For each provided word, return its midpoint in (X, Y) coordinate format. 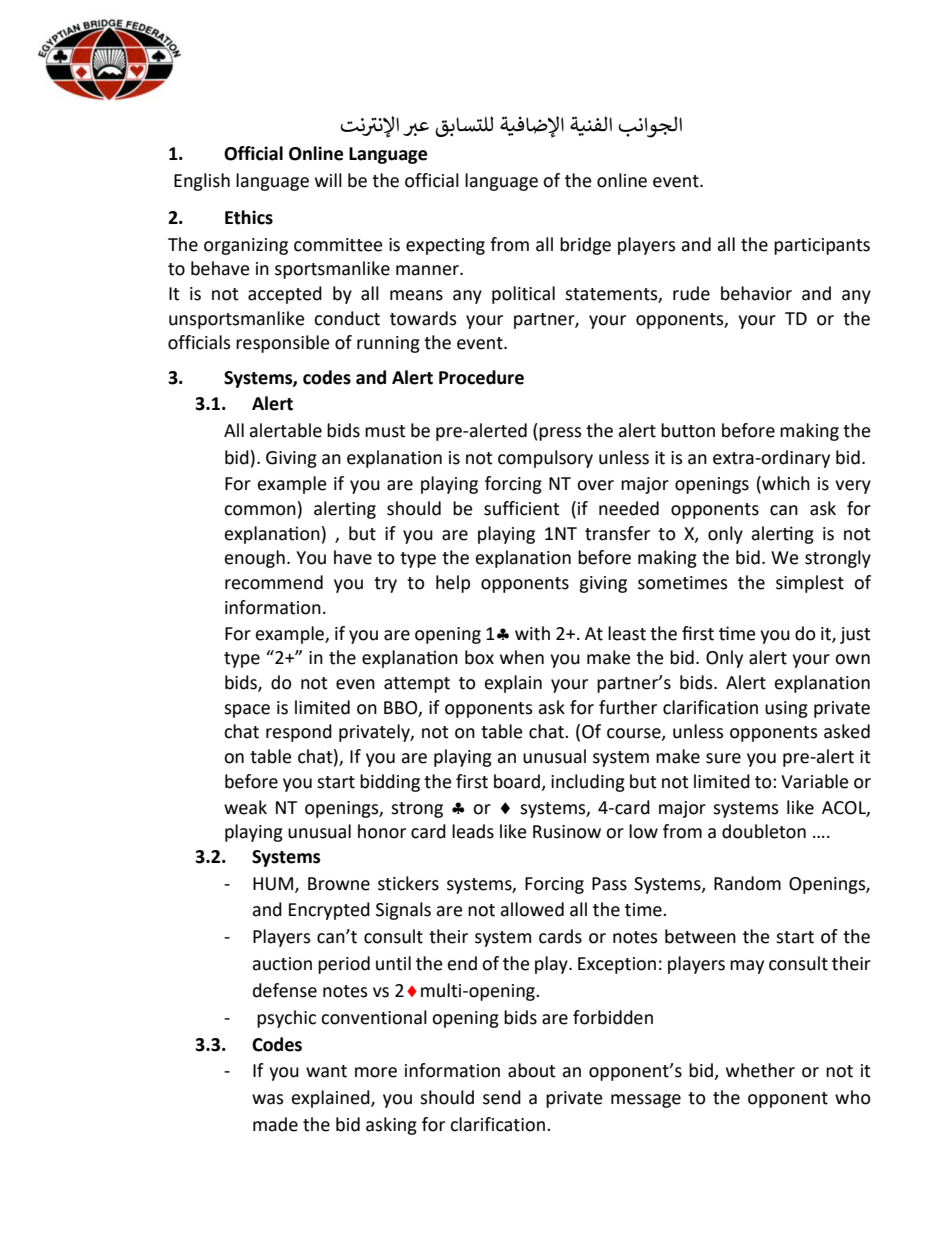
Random (747, 883)
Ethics (249, 217)
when (522, 657)
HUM (274, 884)
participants (822, 246)
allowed (532, 909)
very (853, 487)
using (786, 709)
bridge (585, 246)
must (385, 431)
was (268, 1099)
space (247, 711)
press (560, 434)
